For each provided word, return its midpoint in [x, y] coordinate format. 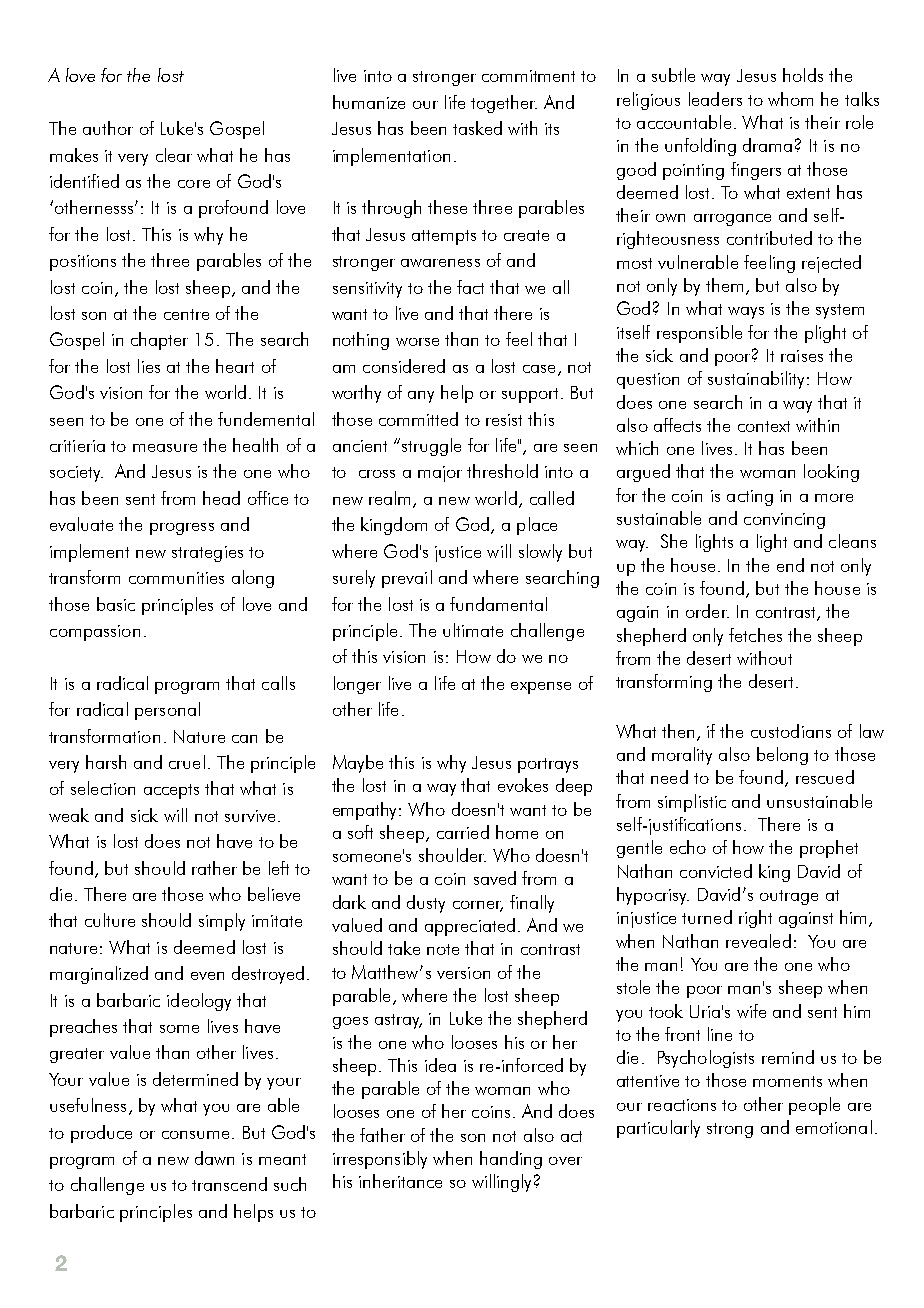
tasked [477, 128]
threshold [502, 471]
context [764, 426]
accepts [171, 791]
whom [790, 99]
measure [165, 448]
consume [195, 1135]
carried [463, 832]
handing [511, 1160]
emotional [834, 1127]
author [108, 128]
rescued [825, 777]
